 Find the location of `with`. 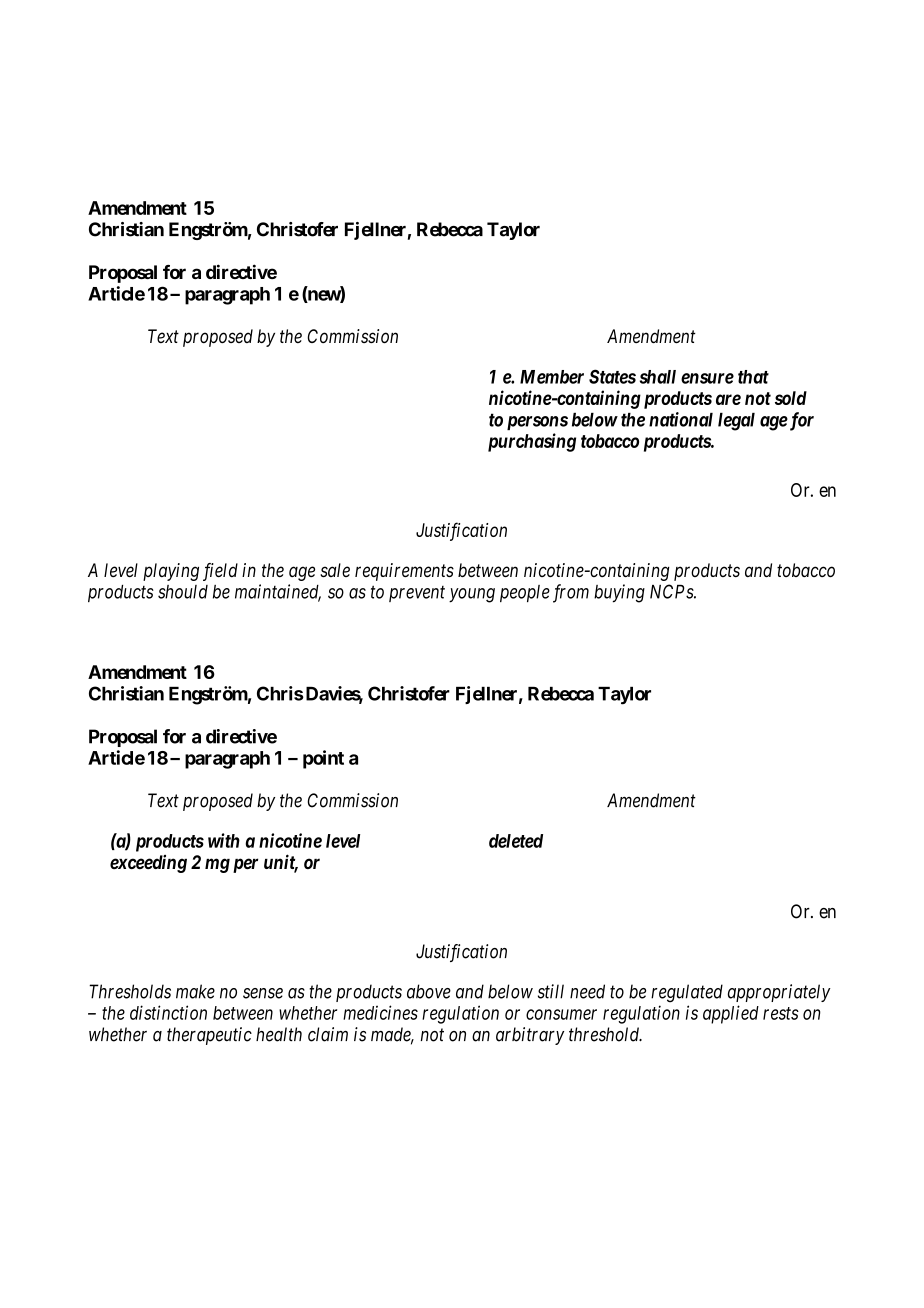

with is located at coordinates (224, 840).
